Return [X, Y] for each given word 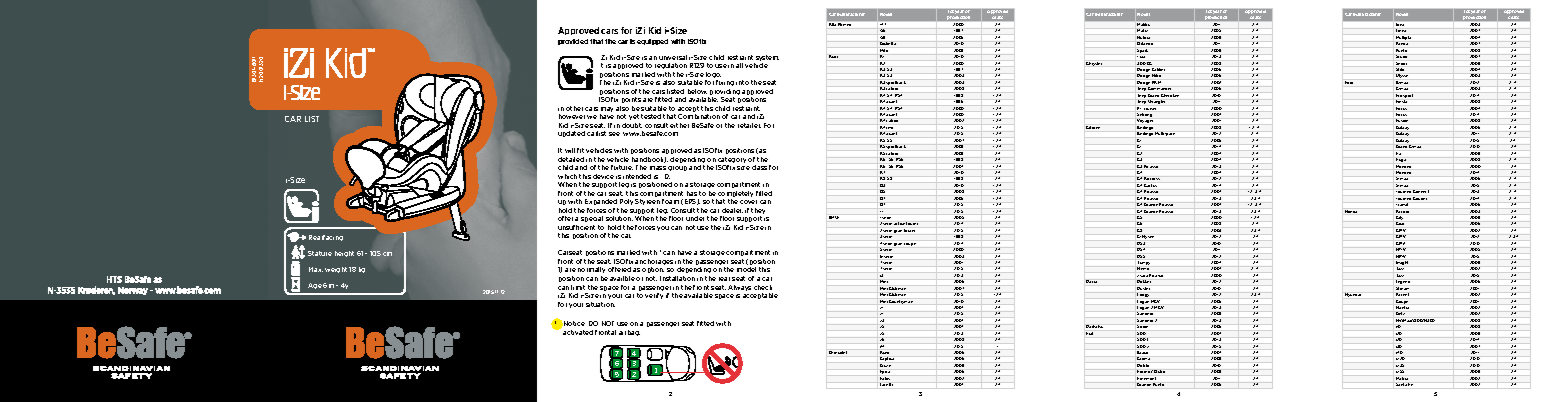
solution [619, 218]
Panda [1402, 43]
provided [573, 42]
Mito [884, 50]
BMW [834, 217]
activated [578, 332]
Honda [1351, 211]
